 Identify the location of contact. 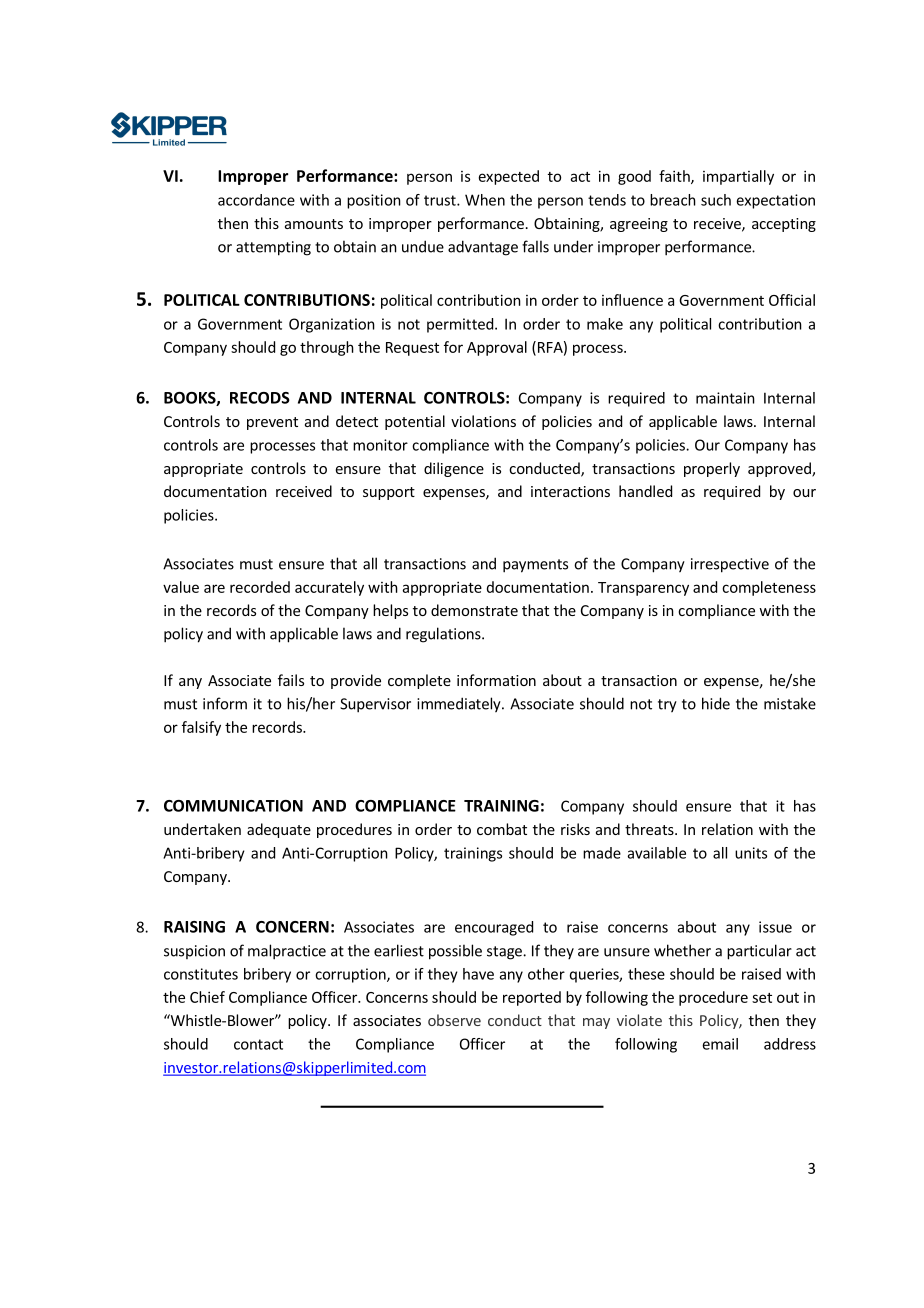
(258, 1044).
